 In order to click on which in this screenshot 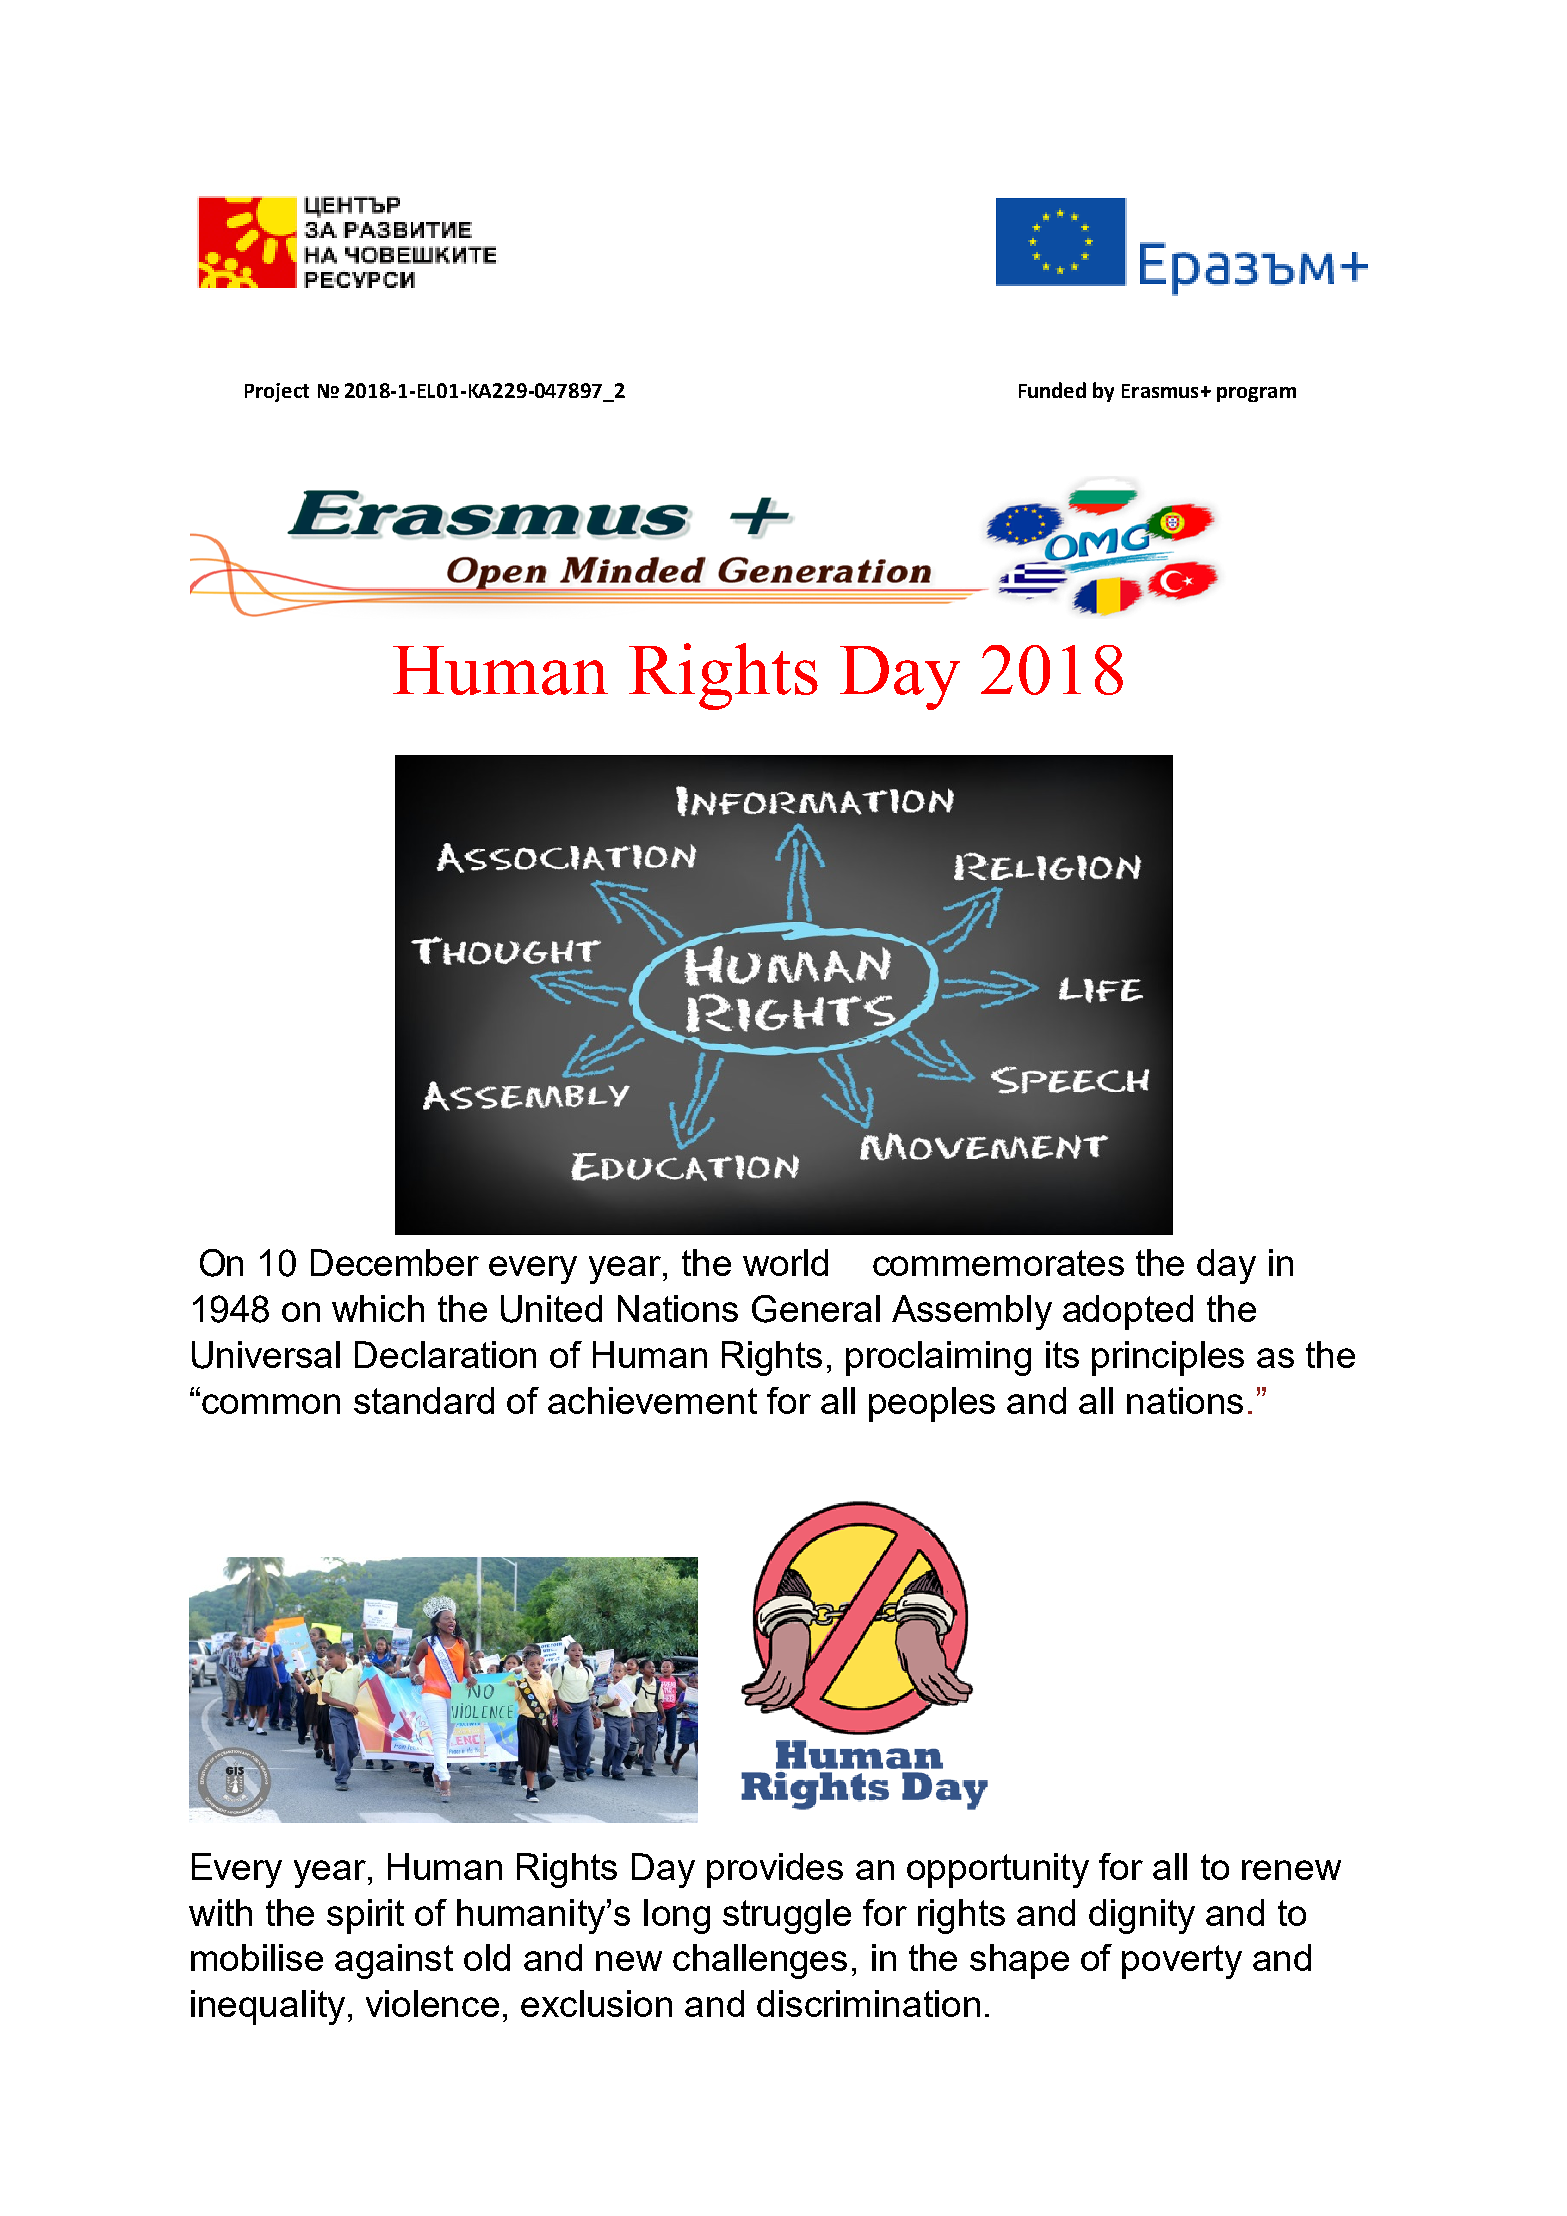, I will do `click(378, 1308)`.
